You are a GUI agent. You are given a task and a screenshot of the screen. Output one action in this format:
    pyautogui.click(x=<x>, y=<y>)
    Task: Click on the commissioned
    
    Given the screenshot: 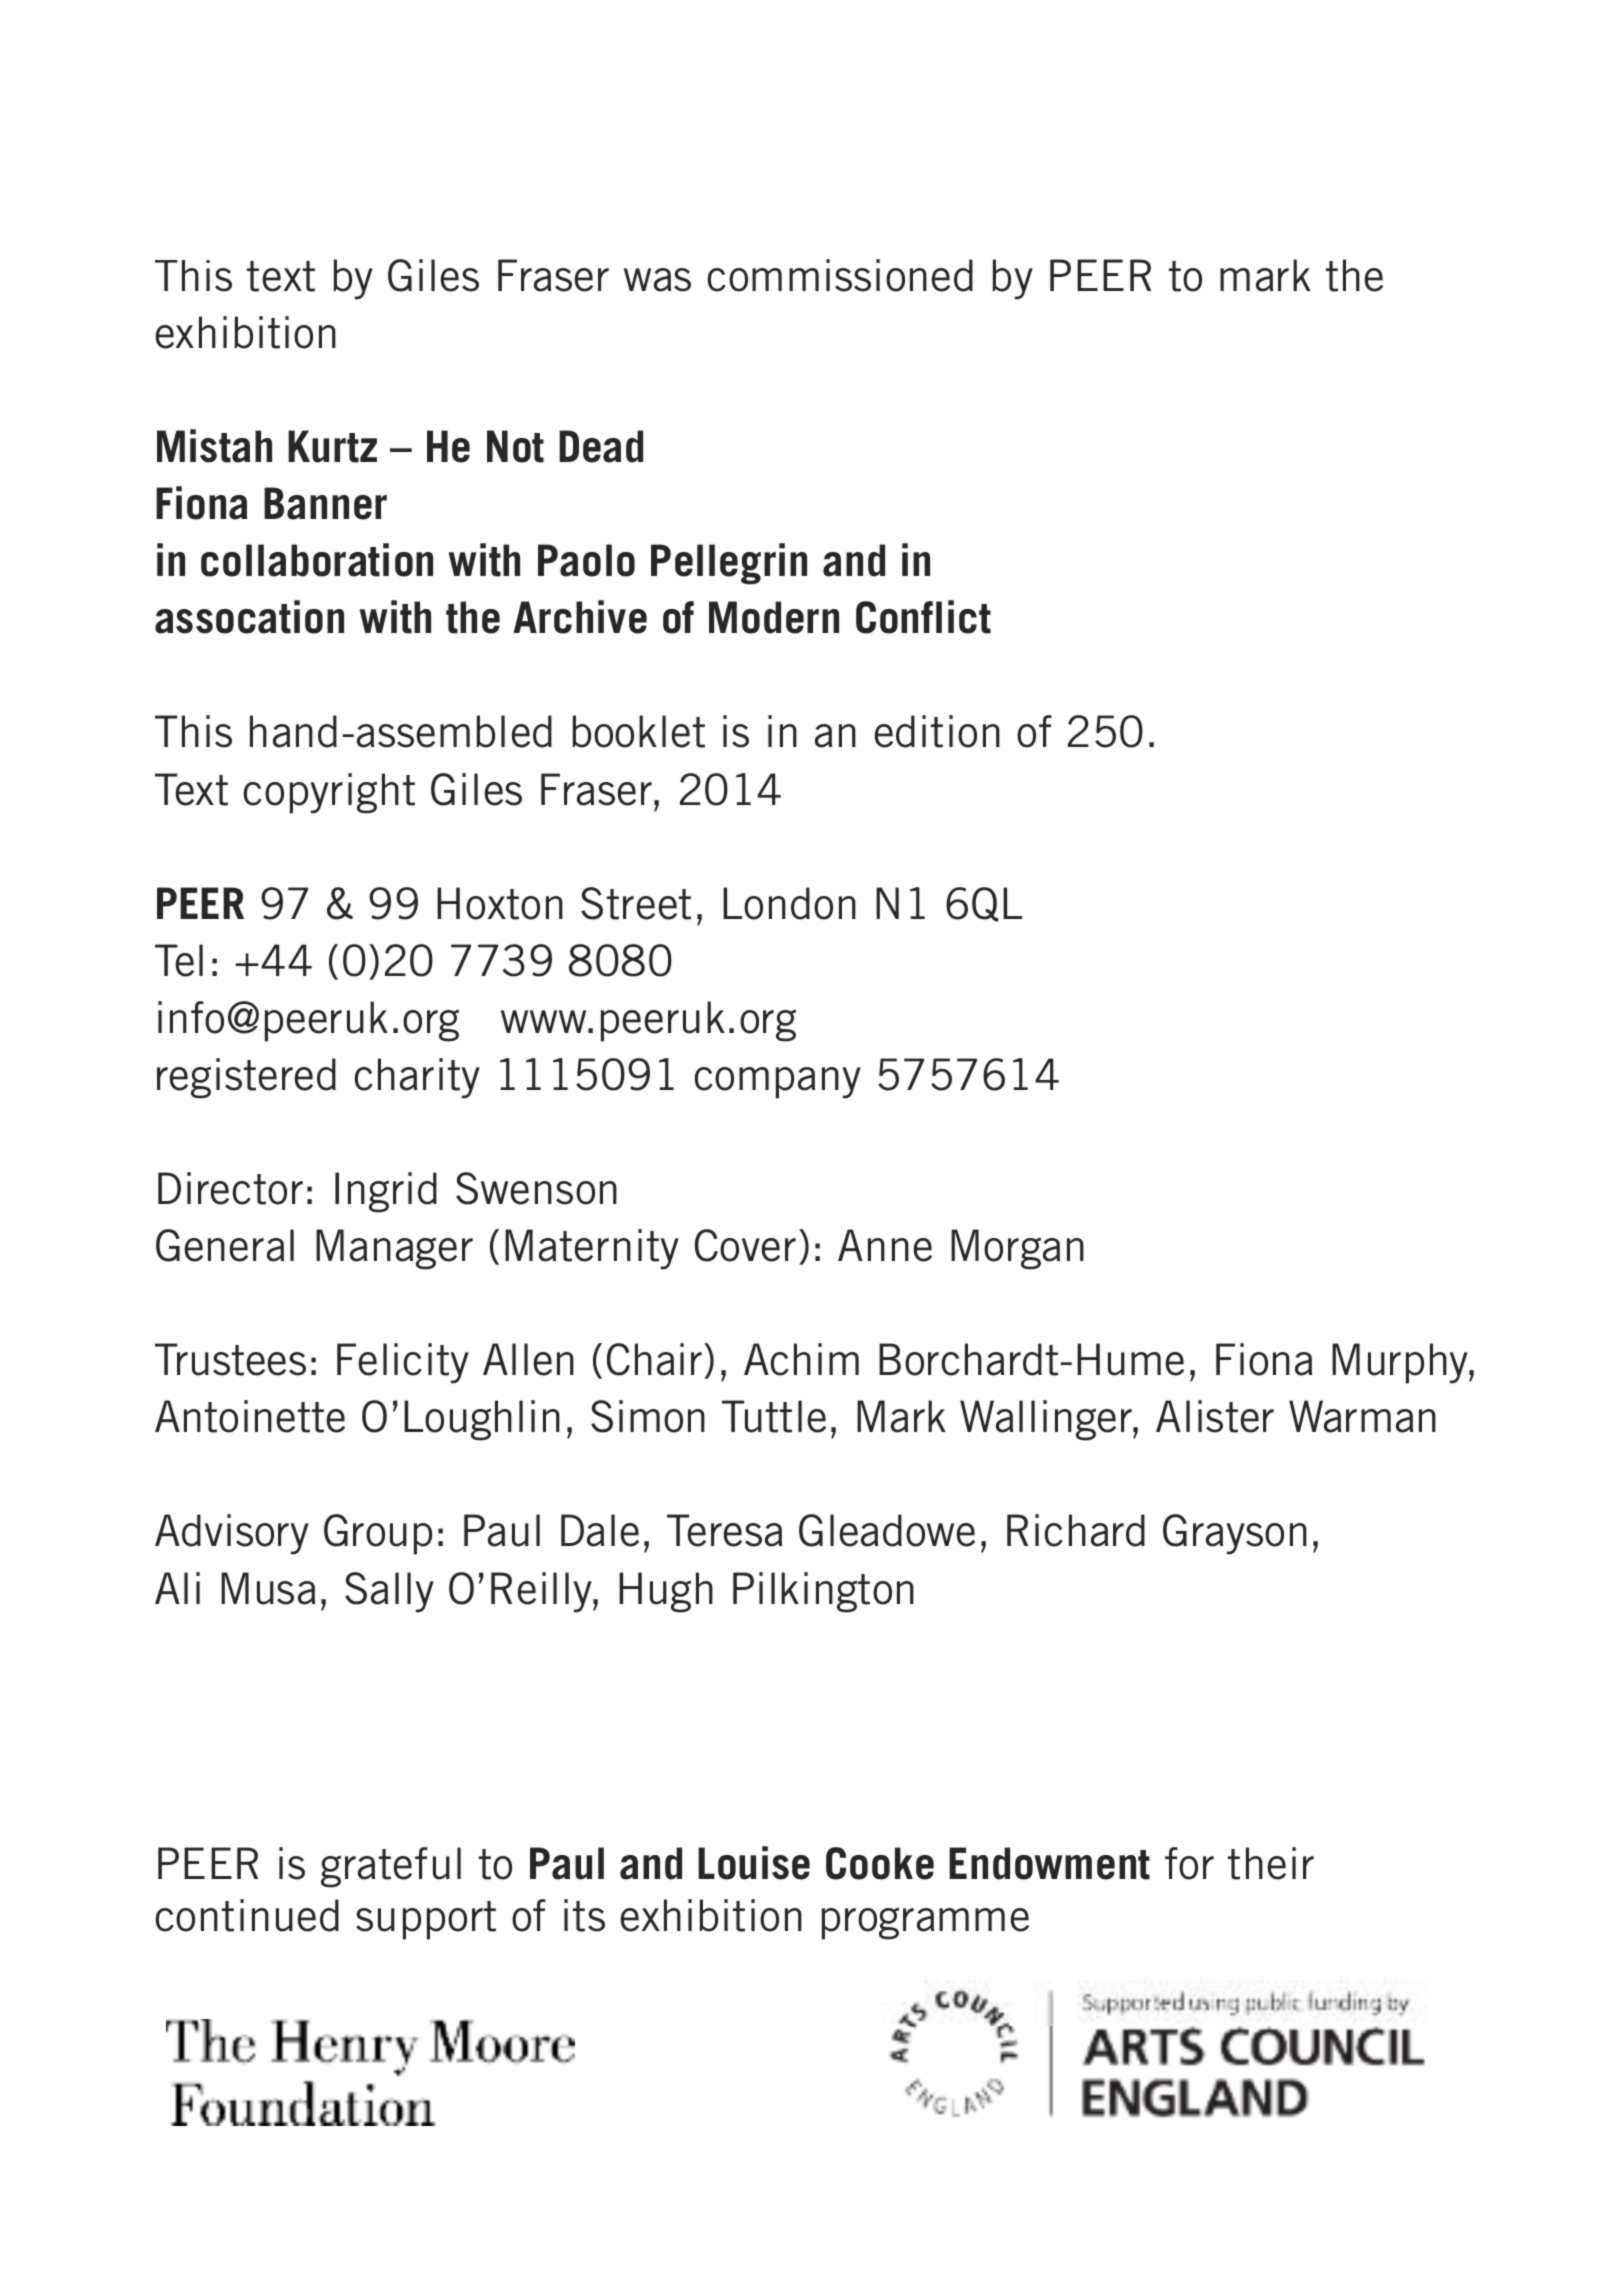 What is the action you would take?
    pyautogui.click(x=840, y=275)
